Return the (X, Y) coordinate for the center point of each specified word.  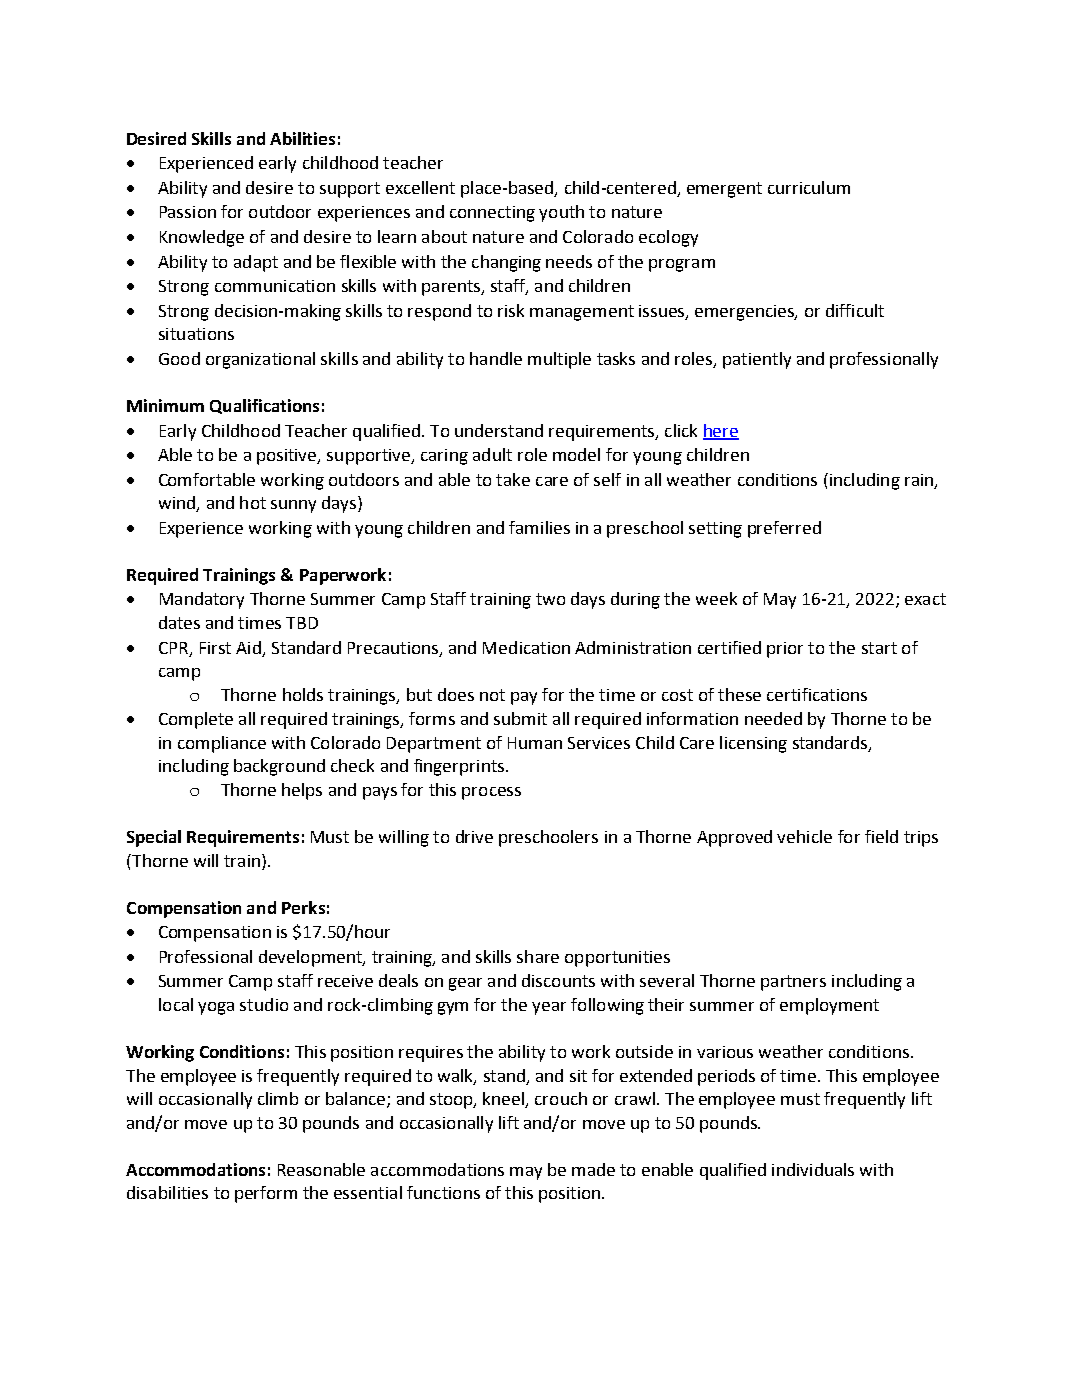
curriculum (809, 187)
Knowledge (202, 238)
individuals (813, 1169)
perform (266, 1194)
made (593, 1169)
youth (561, 213)
